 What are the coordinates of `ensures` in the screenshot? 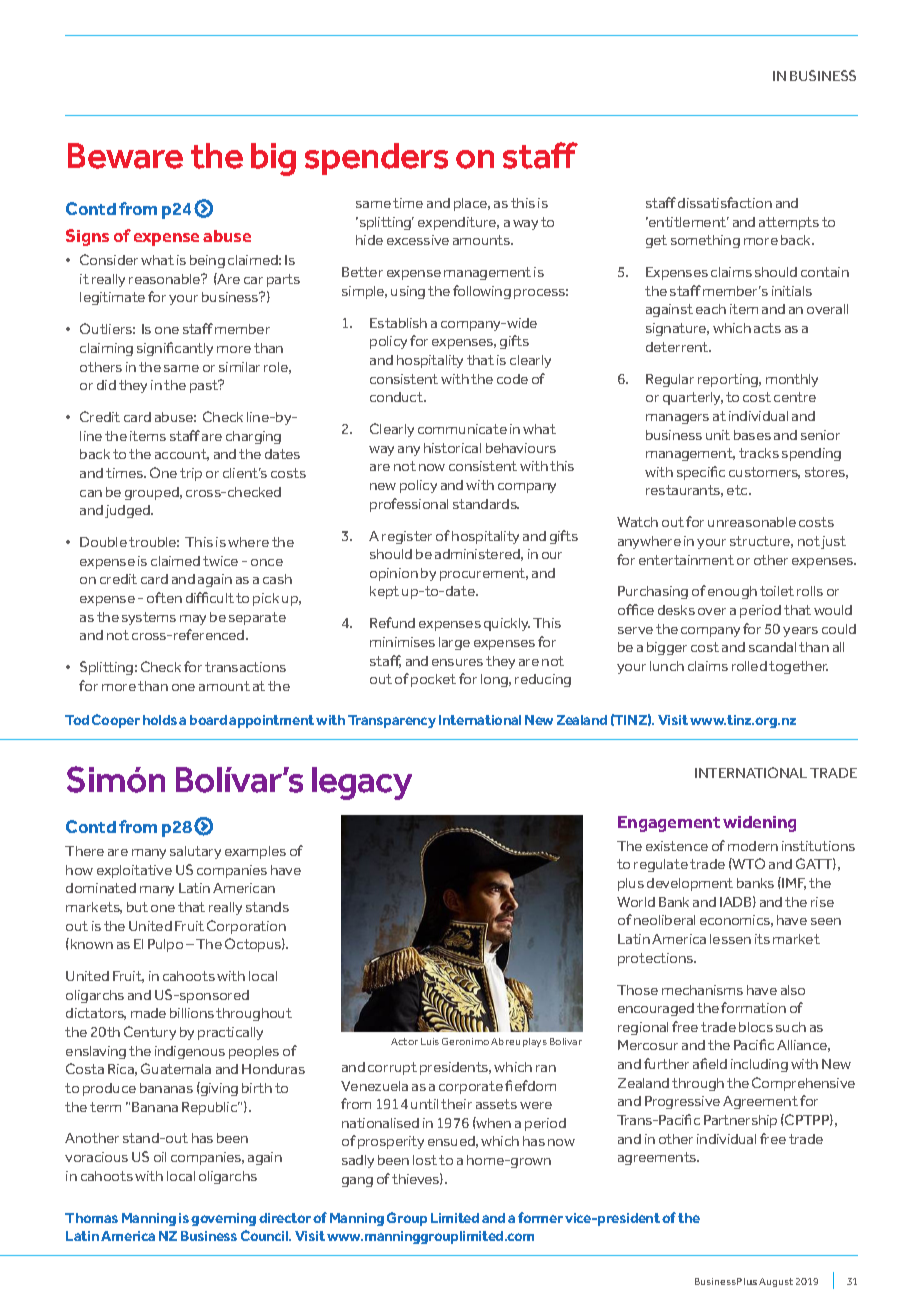 It's located at (457, 662).
